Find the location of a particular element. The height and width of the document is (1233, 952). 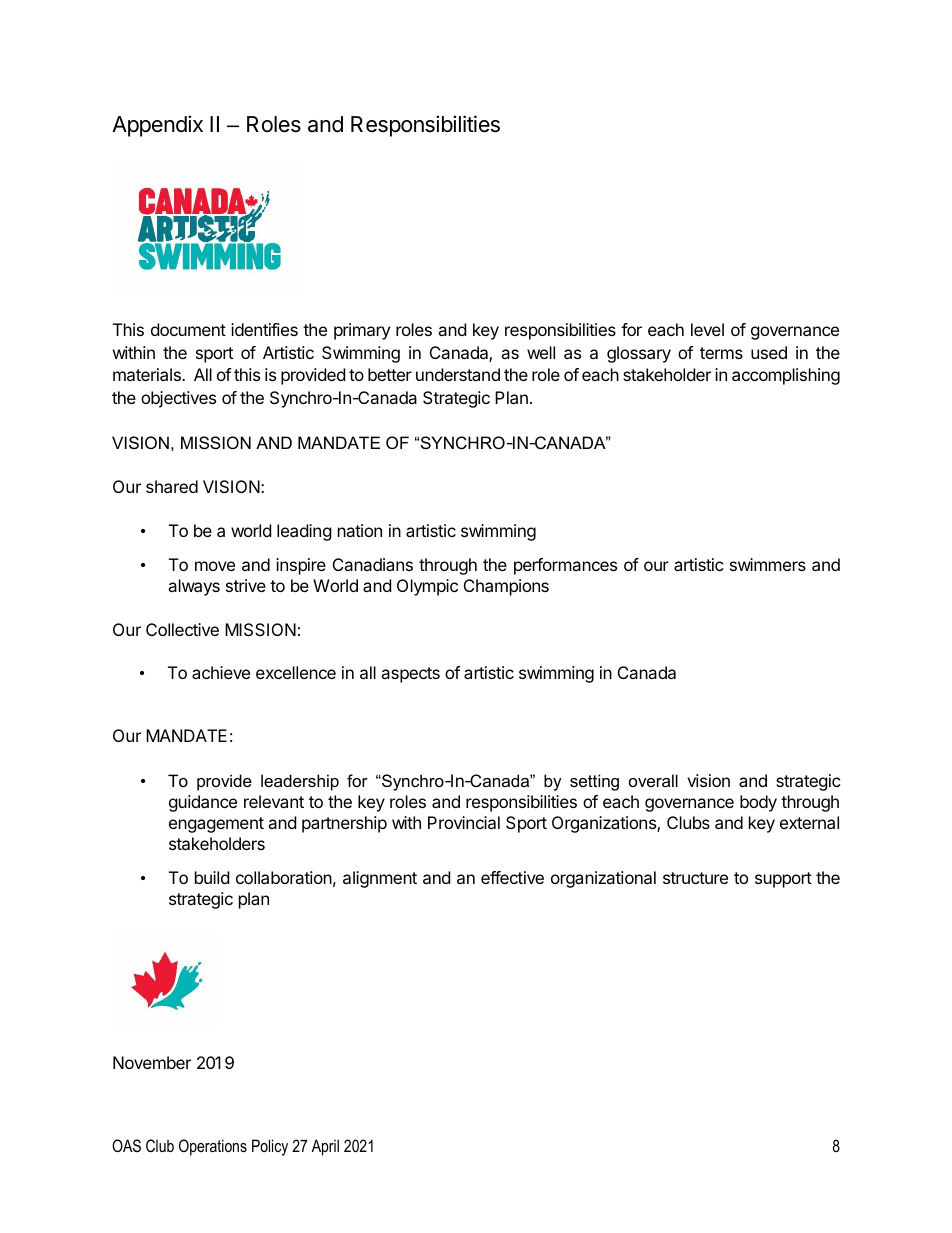

Appendix is located at coordinates (157, 126).
